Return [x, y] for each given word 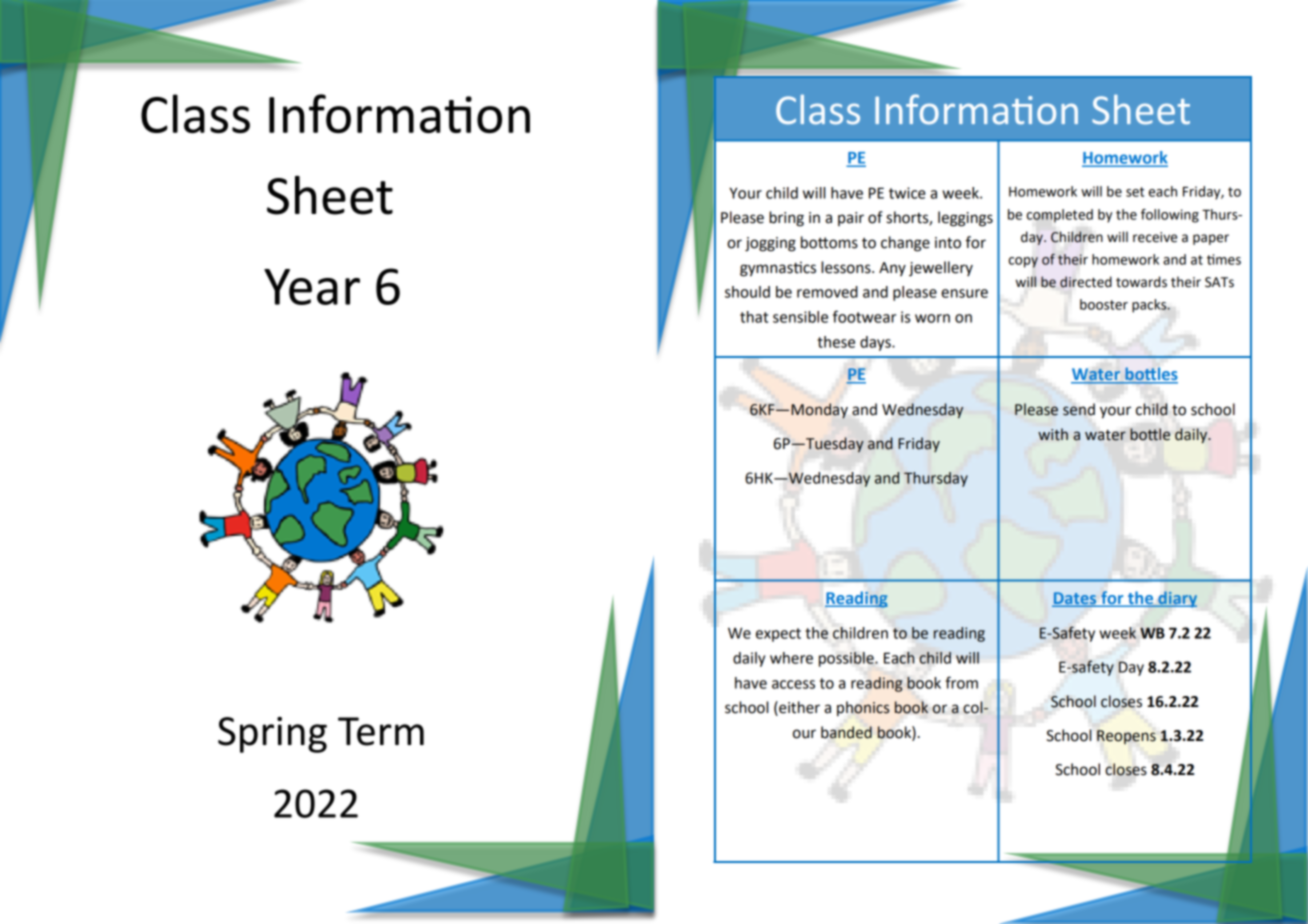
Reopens [1126, 737]
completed [1060, 216]
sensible [800, 317]
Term [381, 731]
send [1079, 409]
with [1053, 434]
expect [778, 635]
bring [786, 219]
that [754, 317]
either [798, 708]
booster [1104, 304]
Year [312, 287]
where [791, 658]
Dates [1075, 599]
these [836, 342]
